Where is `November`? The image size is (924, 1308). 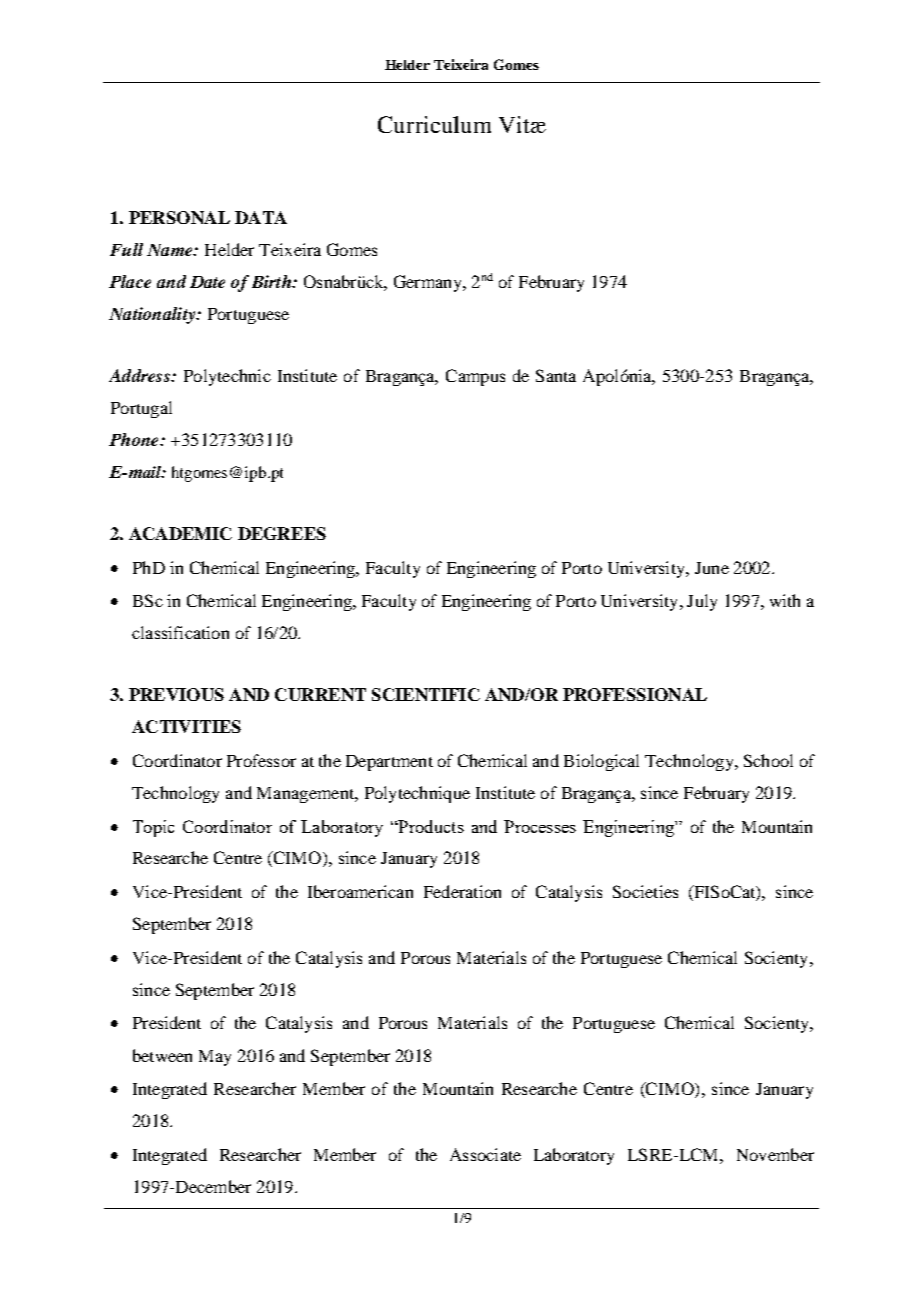 November is located at coordinates (775, 1154).
